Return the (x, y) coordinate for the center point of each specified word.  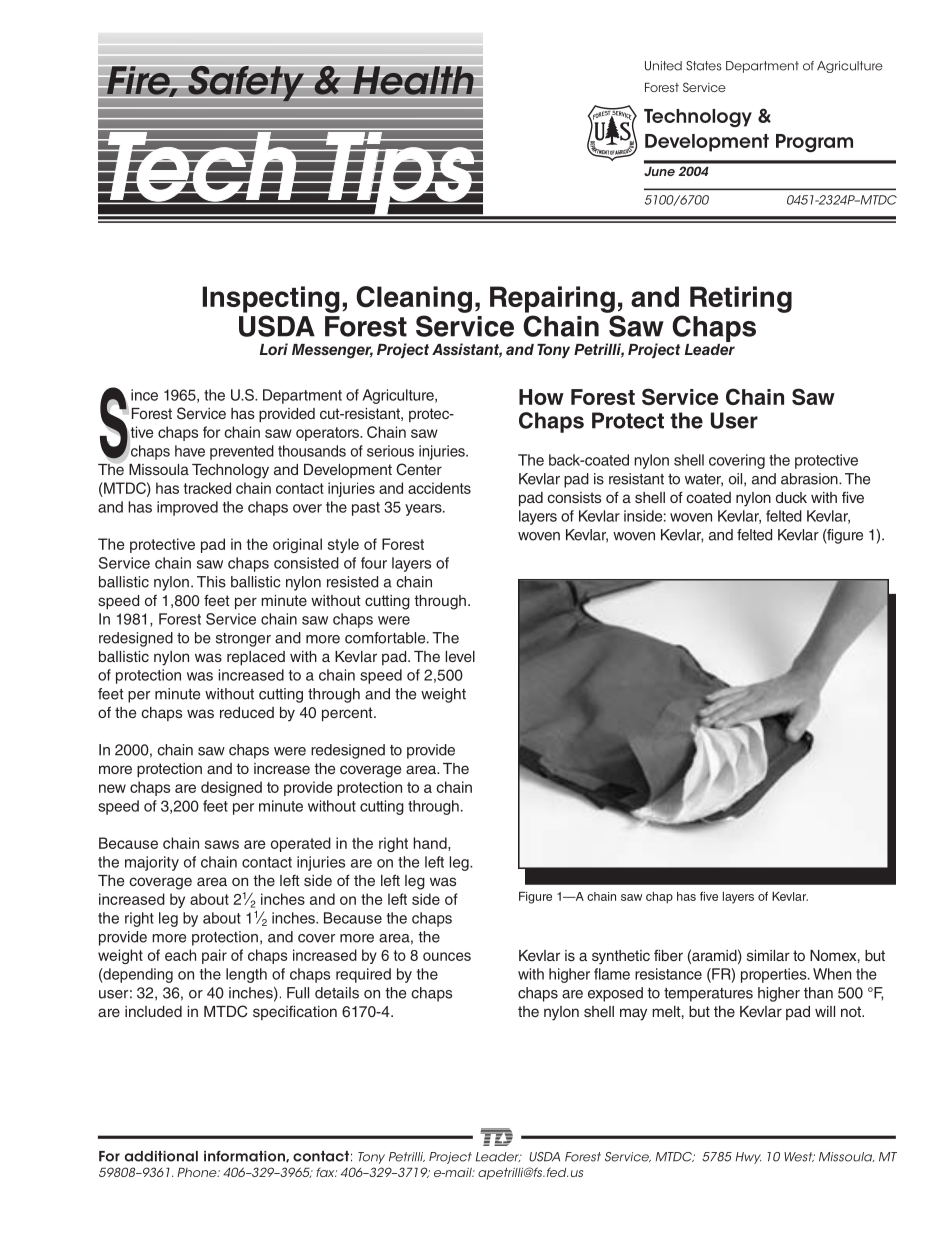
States (703, 66)
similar (768, 955)
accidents (439, 488)
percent (348, 714)
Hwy (748, 1158)
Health (413, 80)
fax (326, 1172)
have (190, 451)
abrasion (810, 479)
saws (222, 844)
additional (161, 1156)
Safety (245, 83)
